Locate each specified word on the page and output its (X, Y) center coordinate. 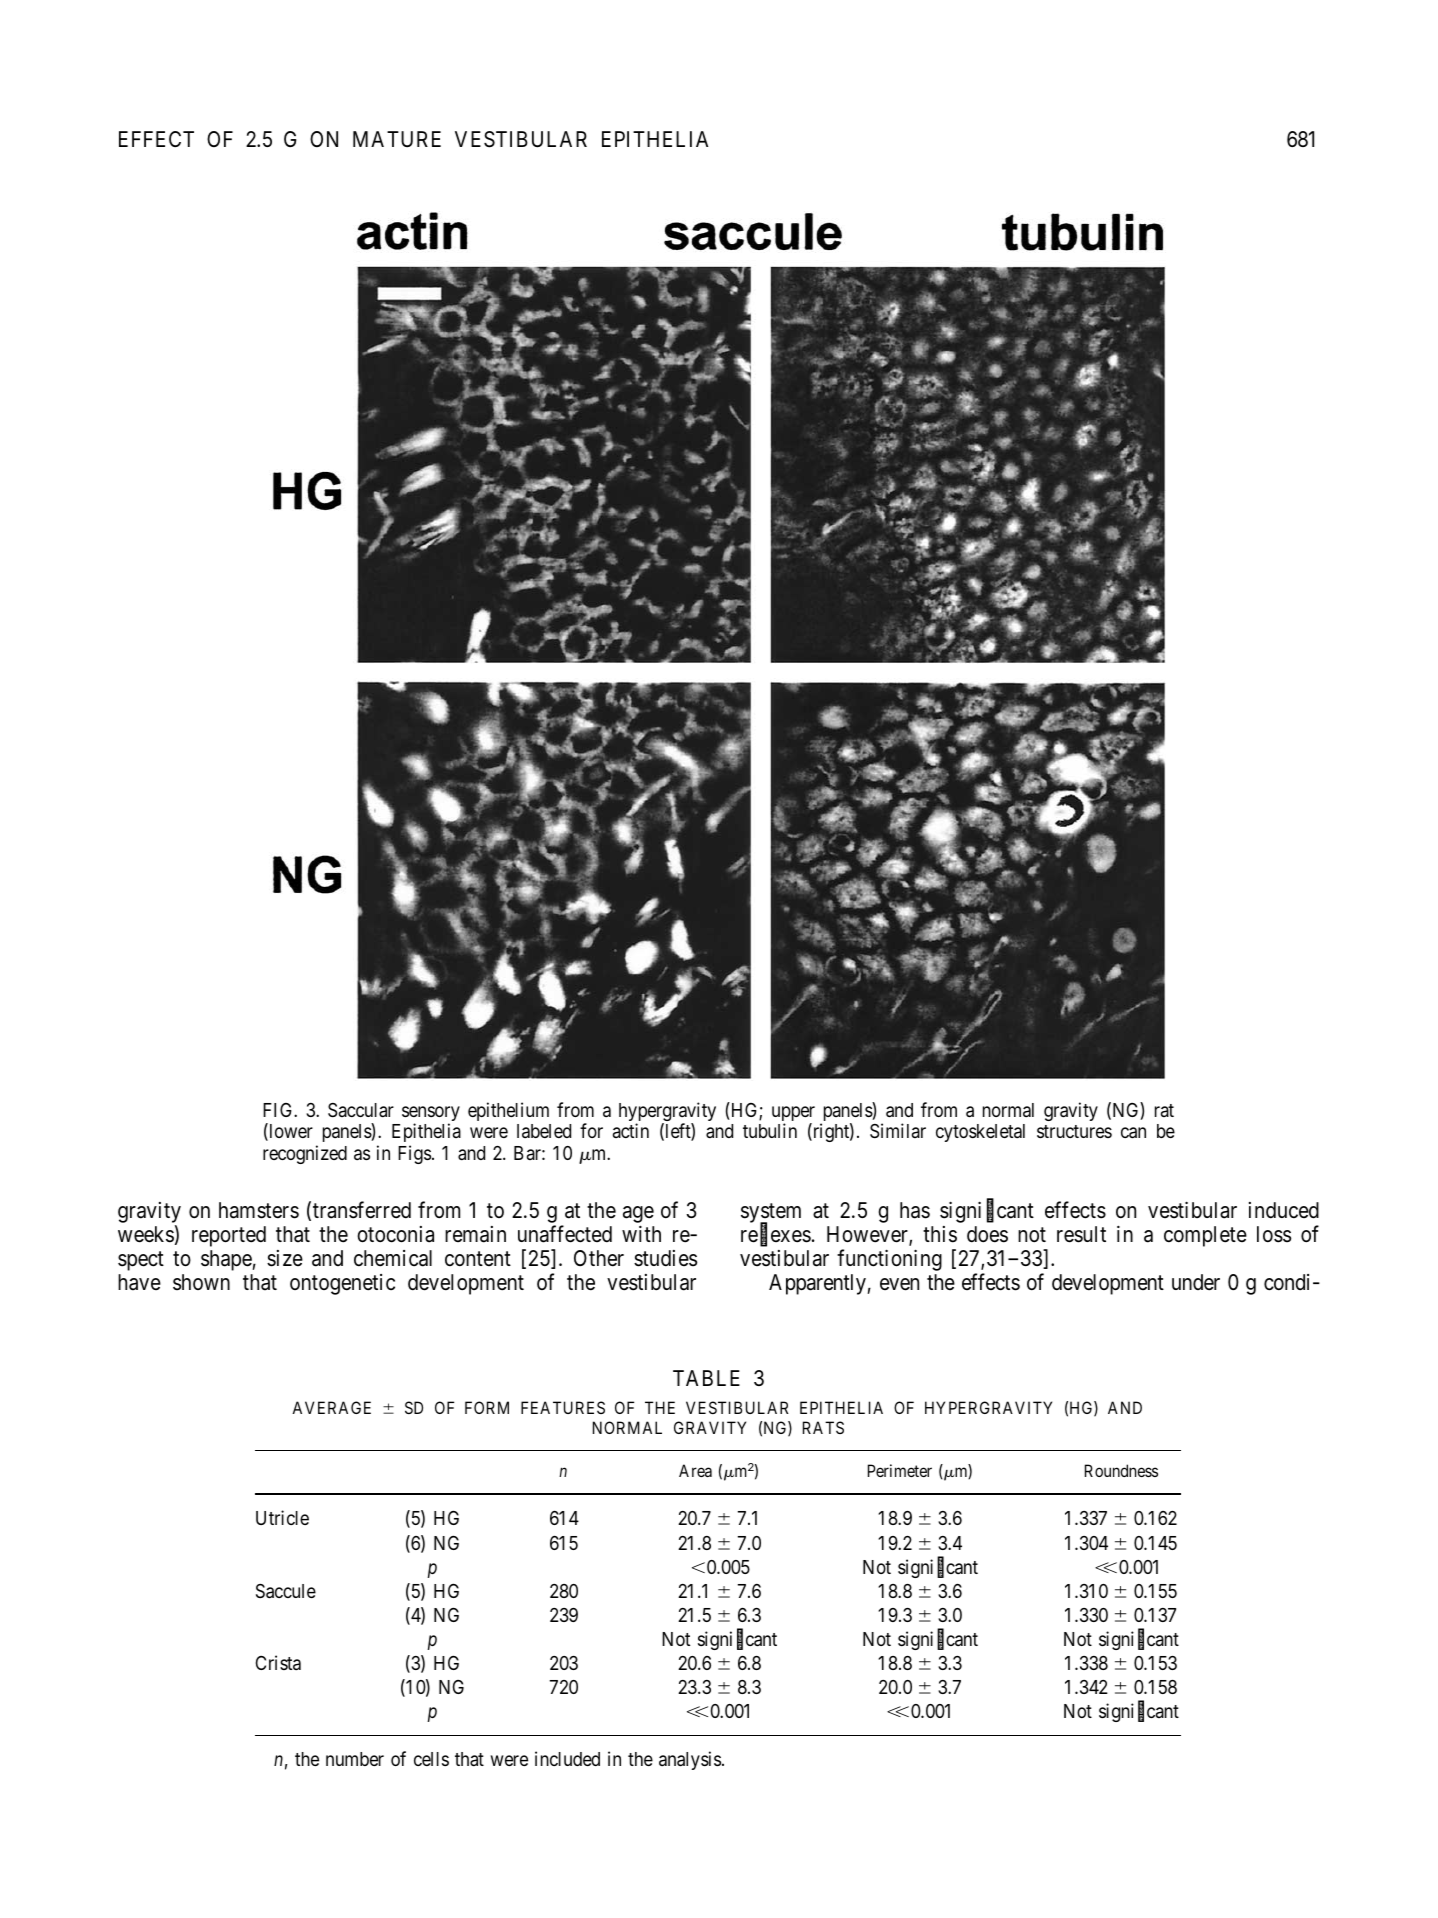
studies (665, 1258)
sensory (431, 1115)
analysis (690, 1760)
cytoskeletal (980, 1133)
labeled (544, 1131)
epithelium (508, 1111)
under (1196, 1282)
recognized (305, 1154)
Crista (278, 1662)
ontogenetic (342, 1284)
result (1081, 1234)
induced (1284, 1210)
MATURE (397, 139)
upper (793, 1115)
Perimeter (900, 1470)
